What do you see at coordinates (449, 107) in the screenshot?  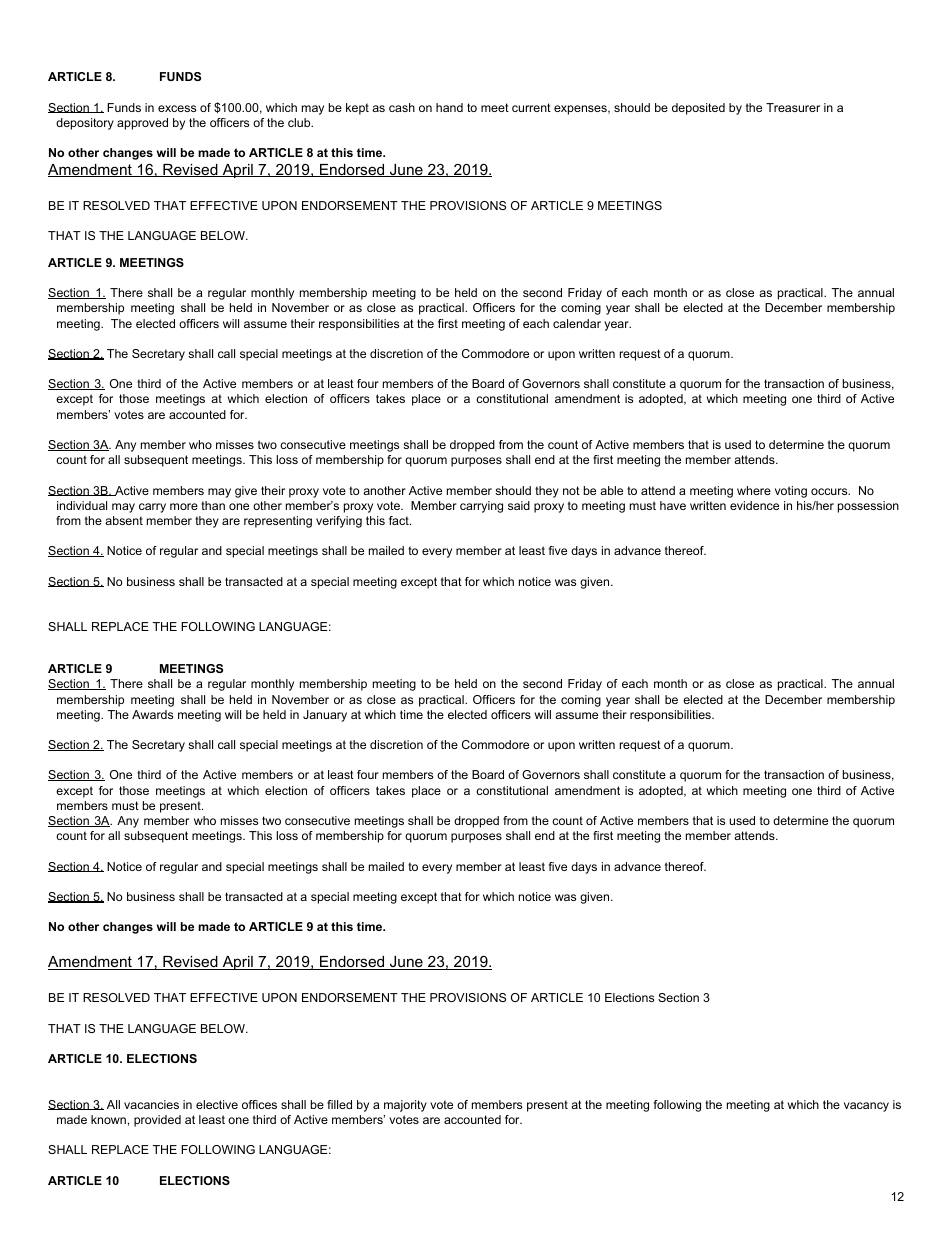 I see `hand` at bounding box center [449, 107].
